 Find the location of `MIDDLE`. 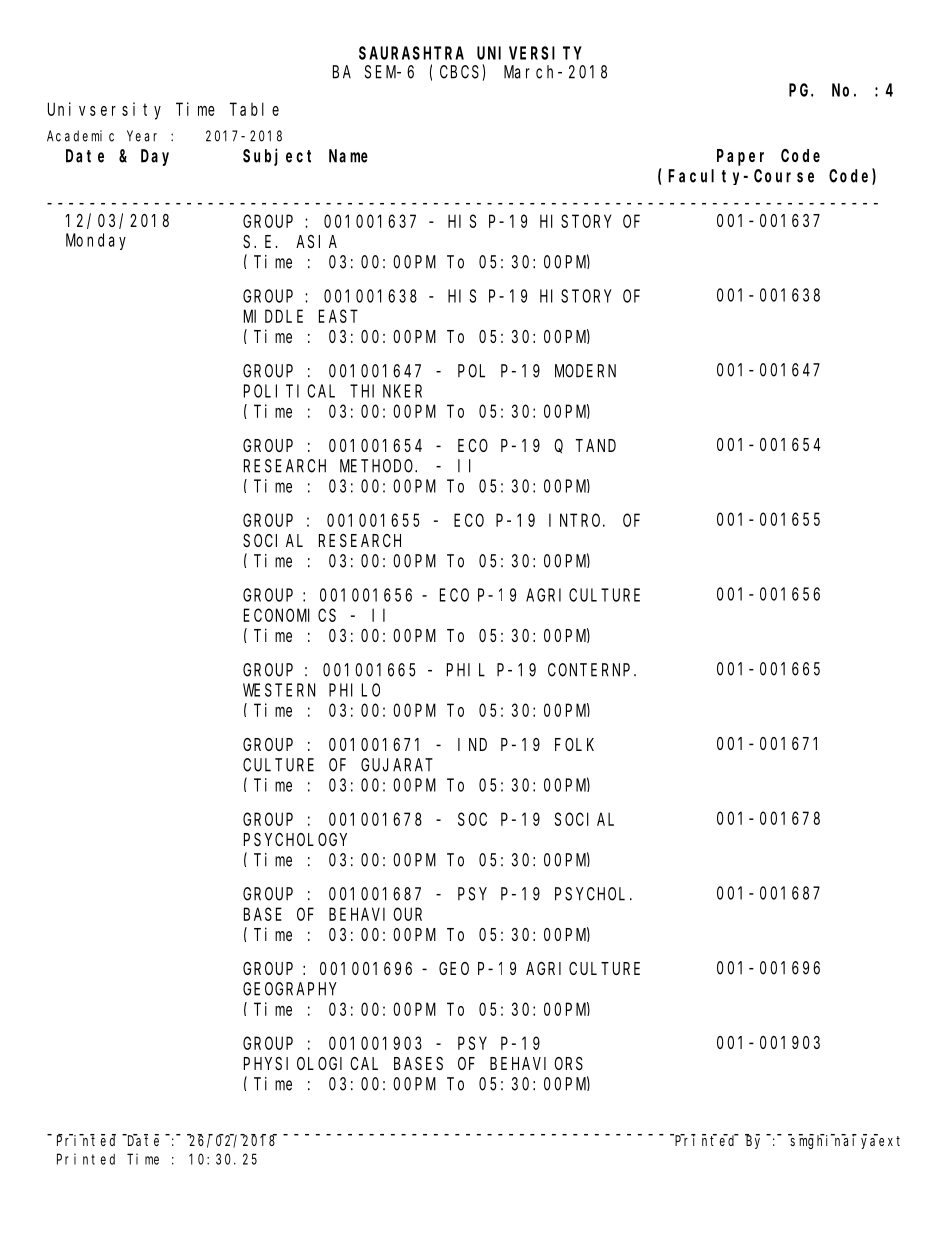

MIDDLE is located at coordinates (273, 316).
